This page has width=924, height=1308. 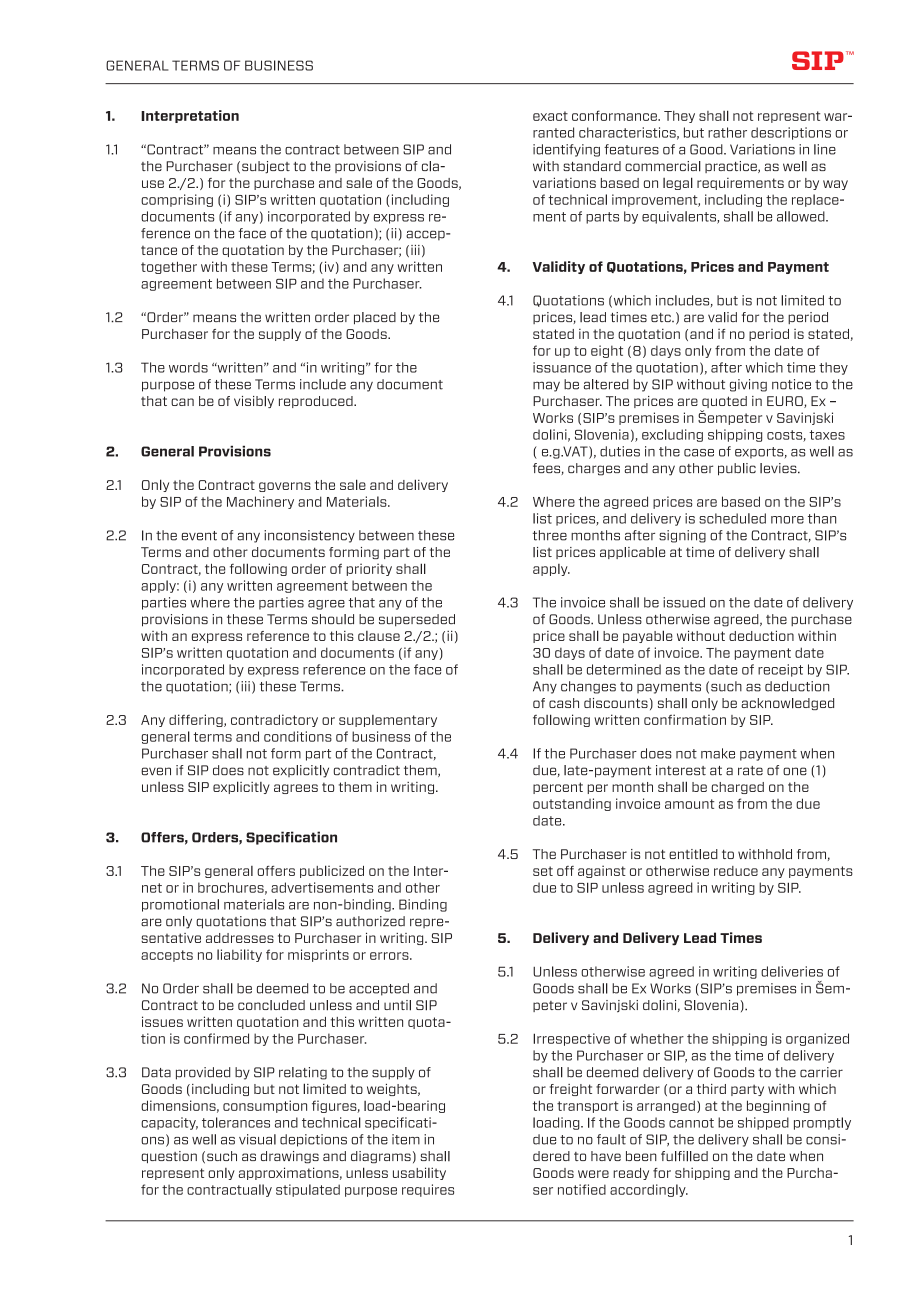 I want to click on usability, so click(x=419, y=1173).
